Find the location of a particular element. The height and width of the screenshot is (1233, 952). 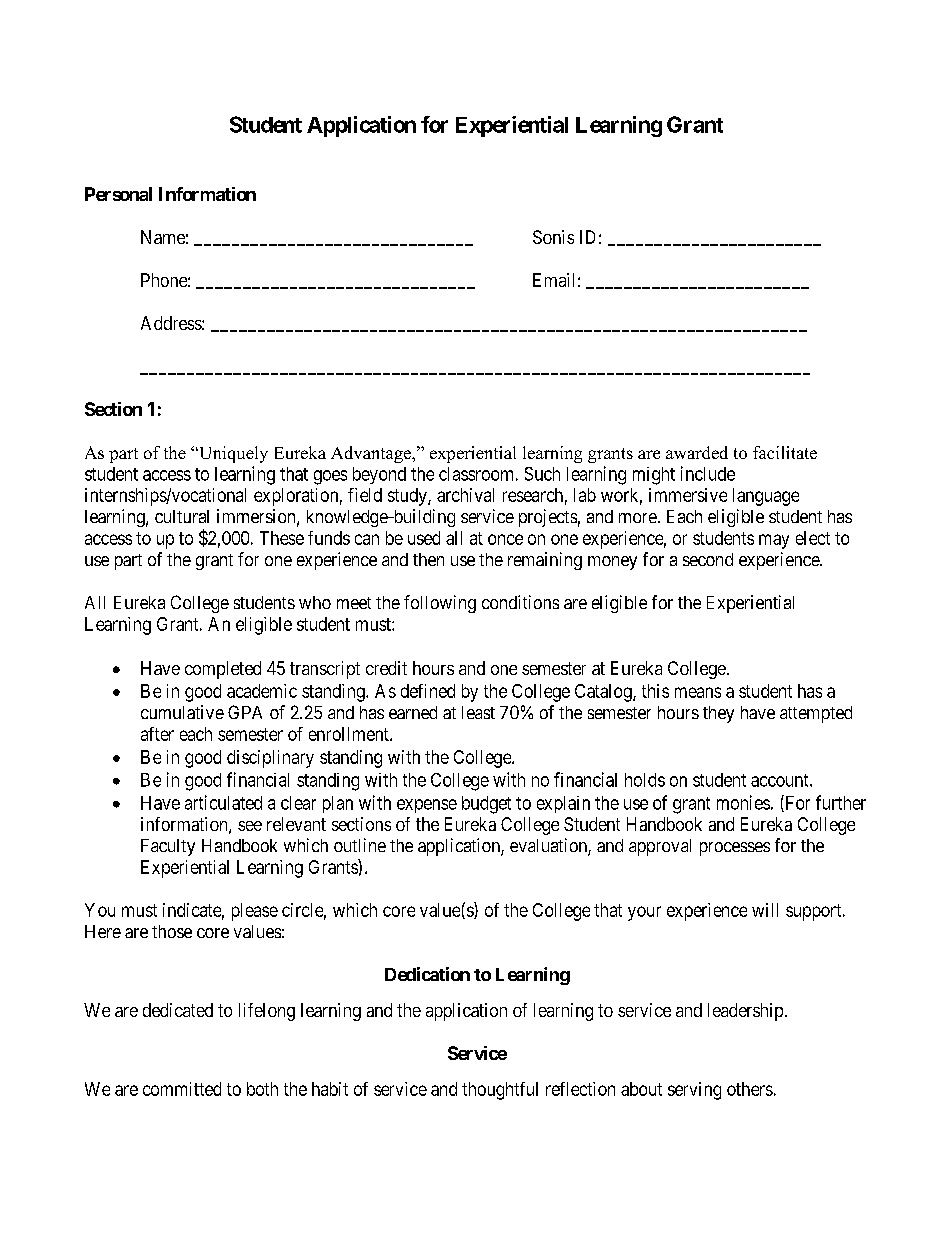

thoughtful is located at coordinates (500, 1091).
